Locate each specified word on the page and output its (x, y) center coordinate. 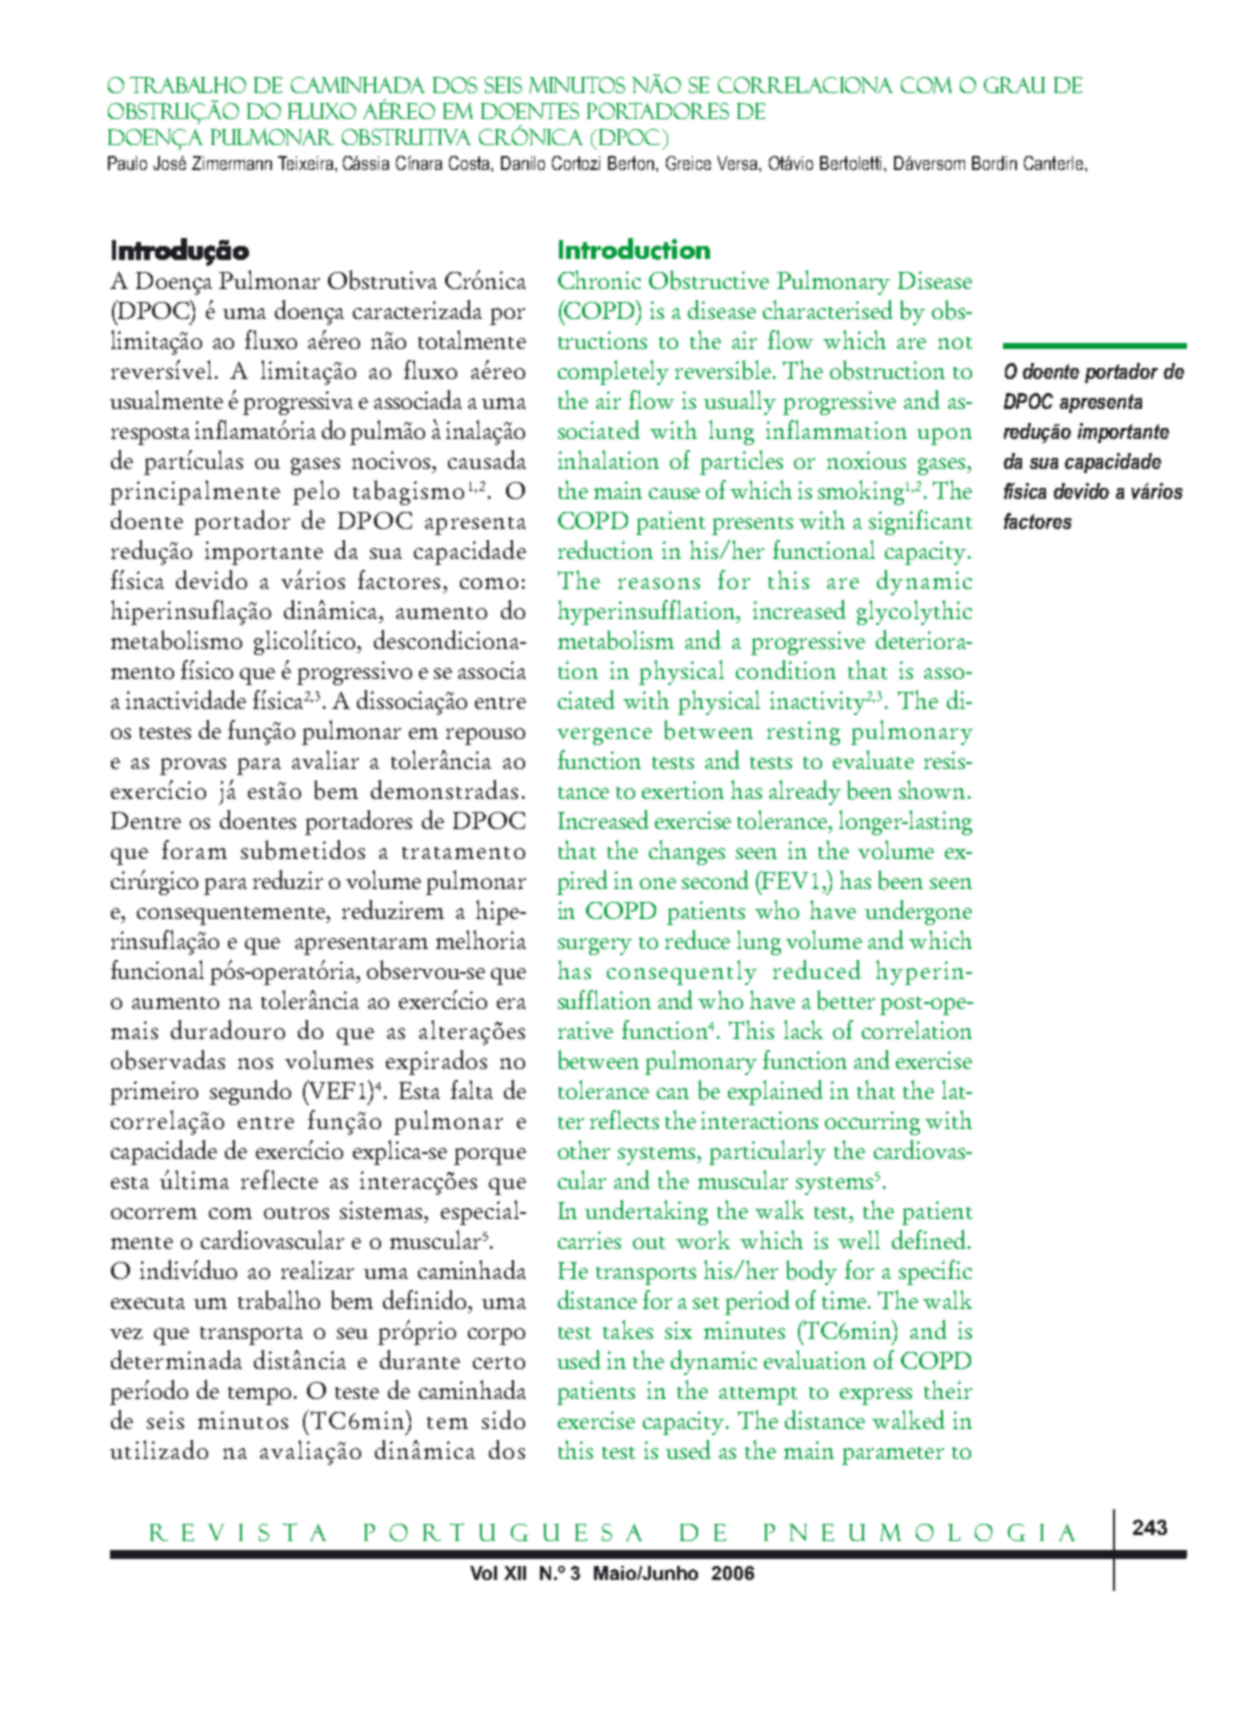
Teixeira (307, 163)
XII (515, 1573)
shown (932, 789)
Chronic (599, 279)
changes (687, 852)
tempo (259, 1396)
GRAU (1014, 85)
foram (194, 849)
